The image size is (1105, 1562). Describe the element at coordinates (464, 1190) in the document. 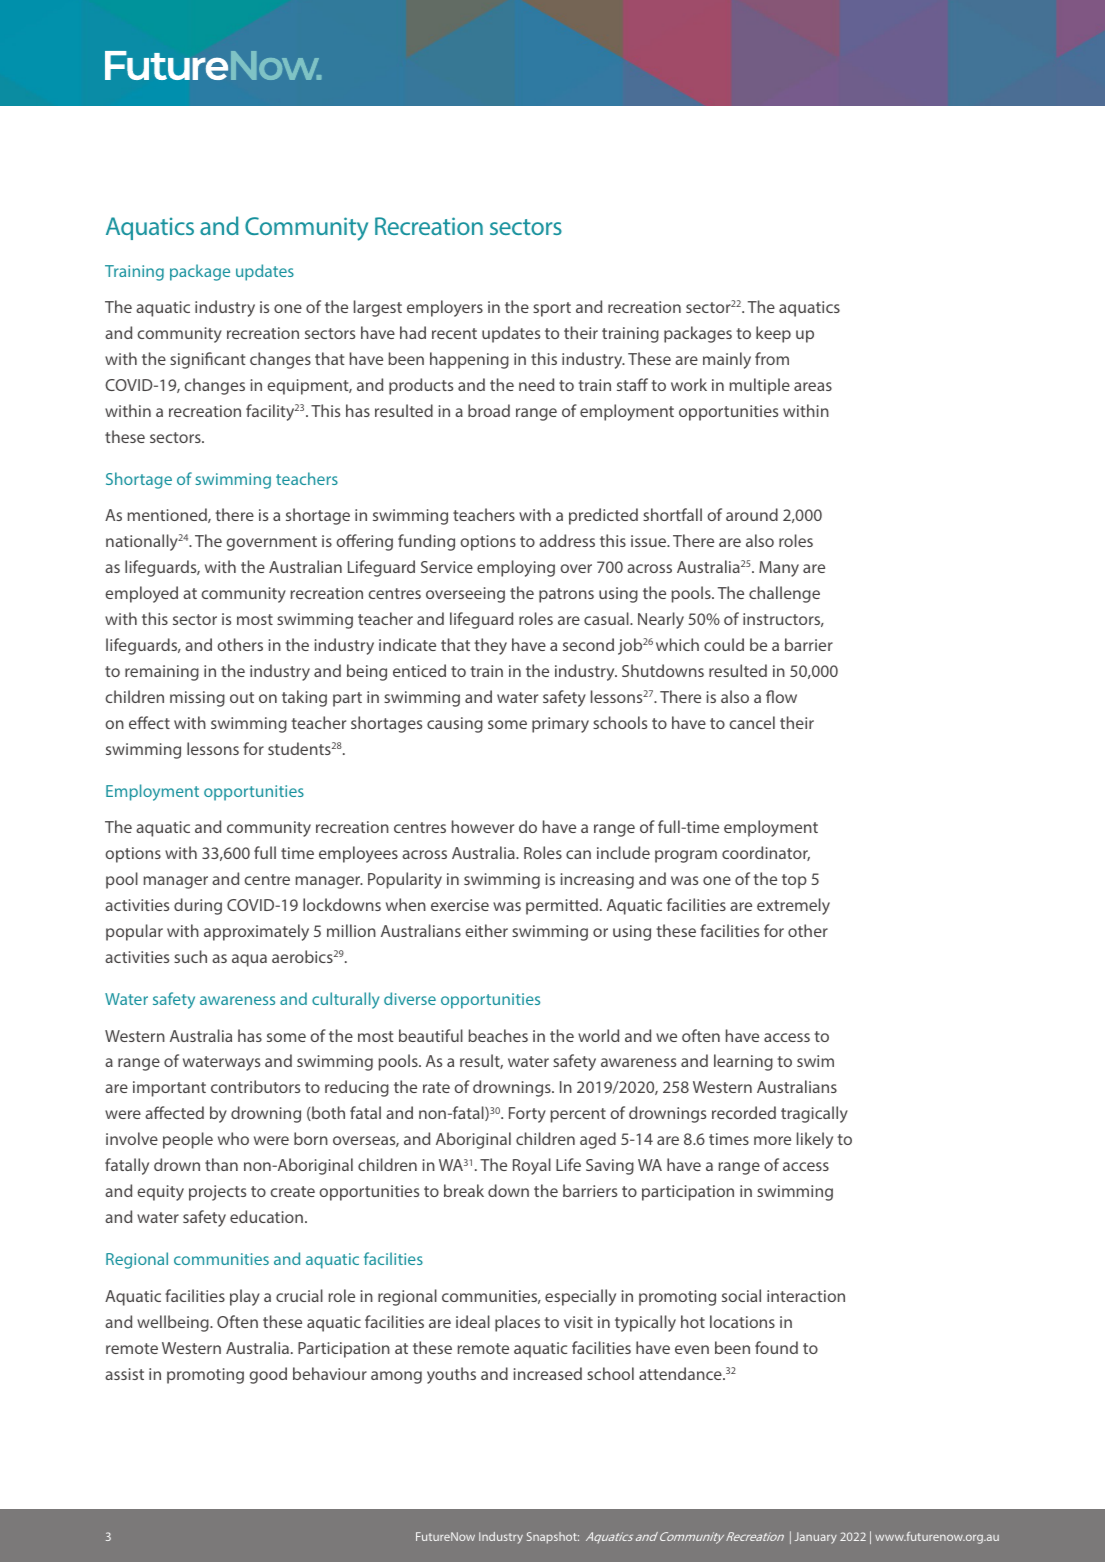

I see `break` at that location.
